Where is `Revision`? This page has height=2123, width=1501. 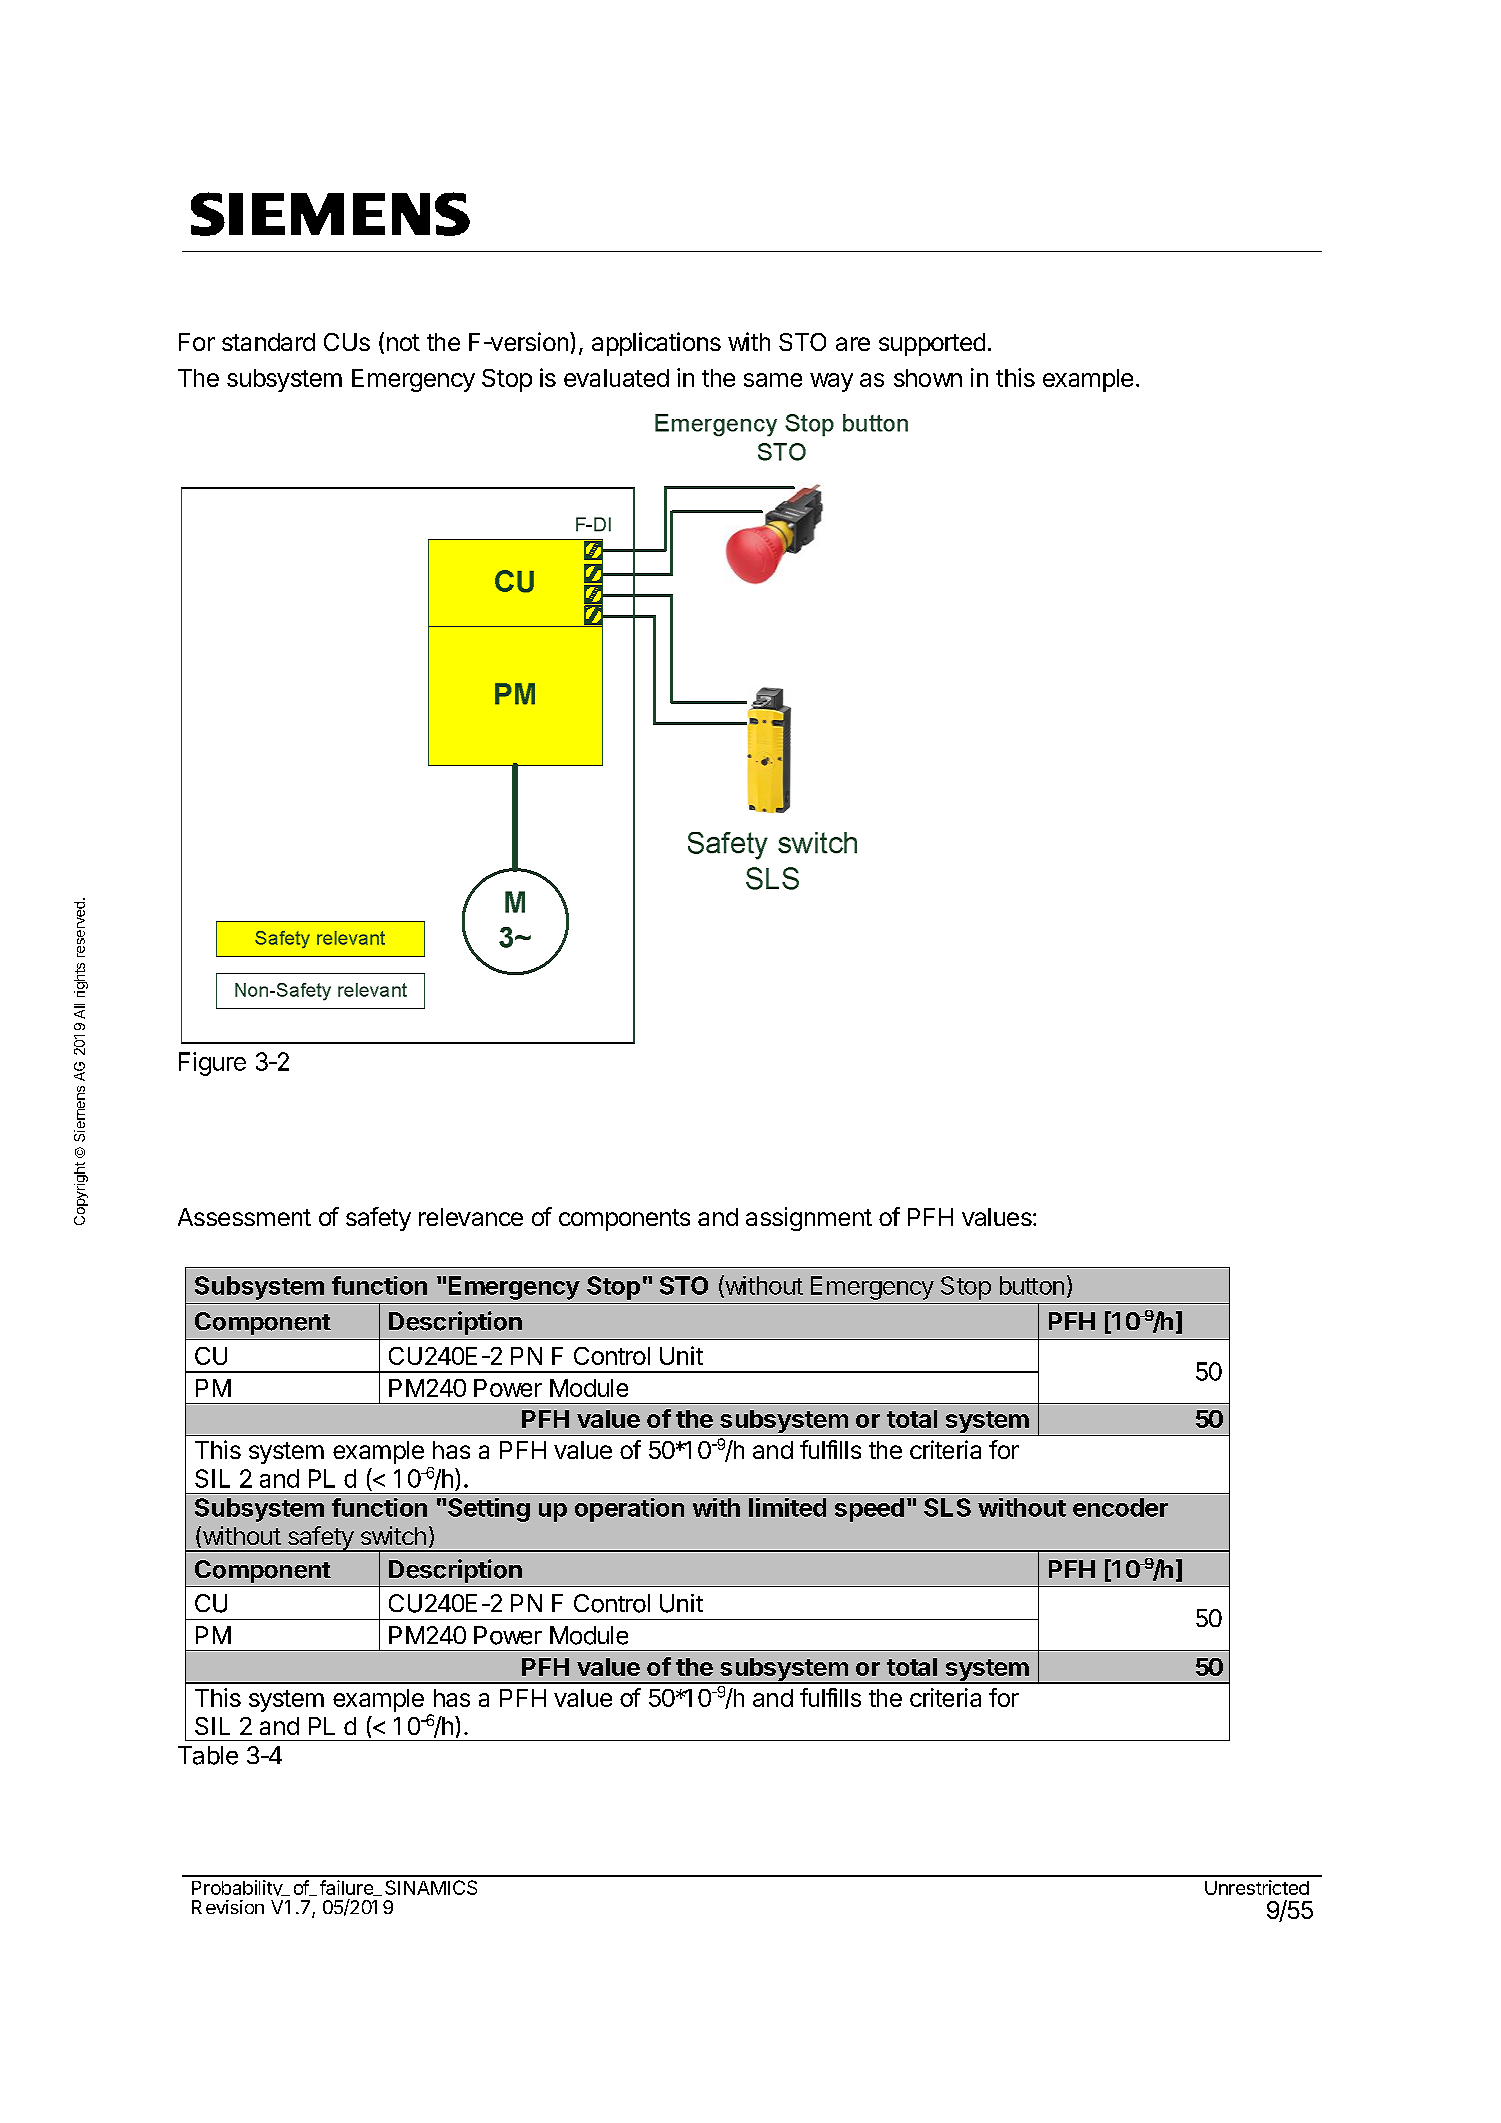 Revision is located at coordinates (228, 1907).
